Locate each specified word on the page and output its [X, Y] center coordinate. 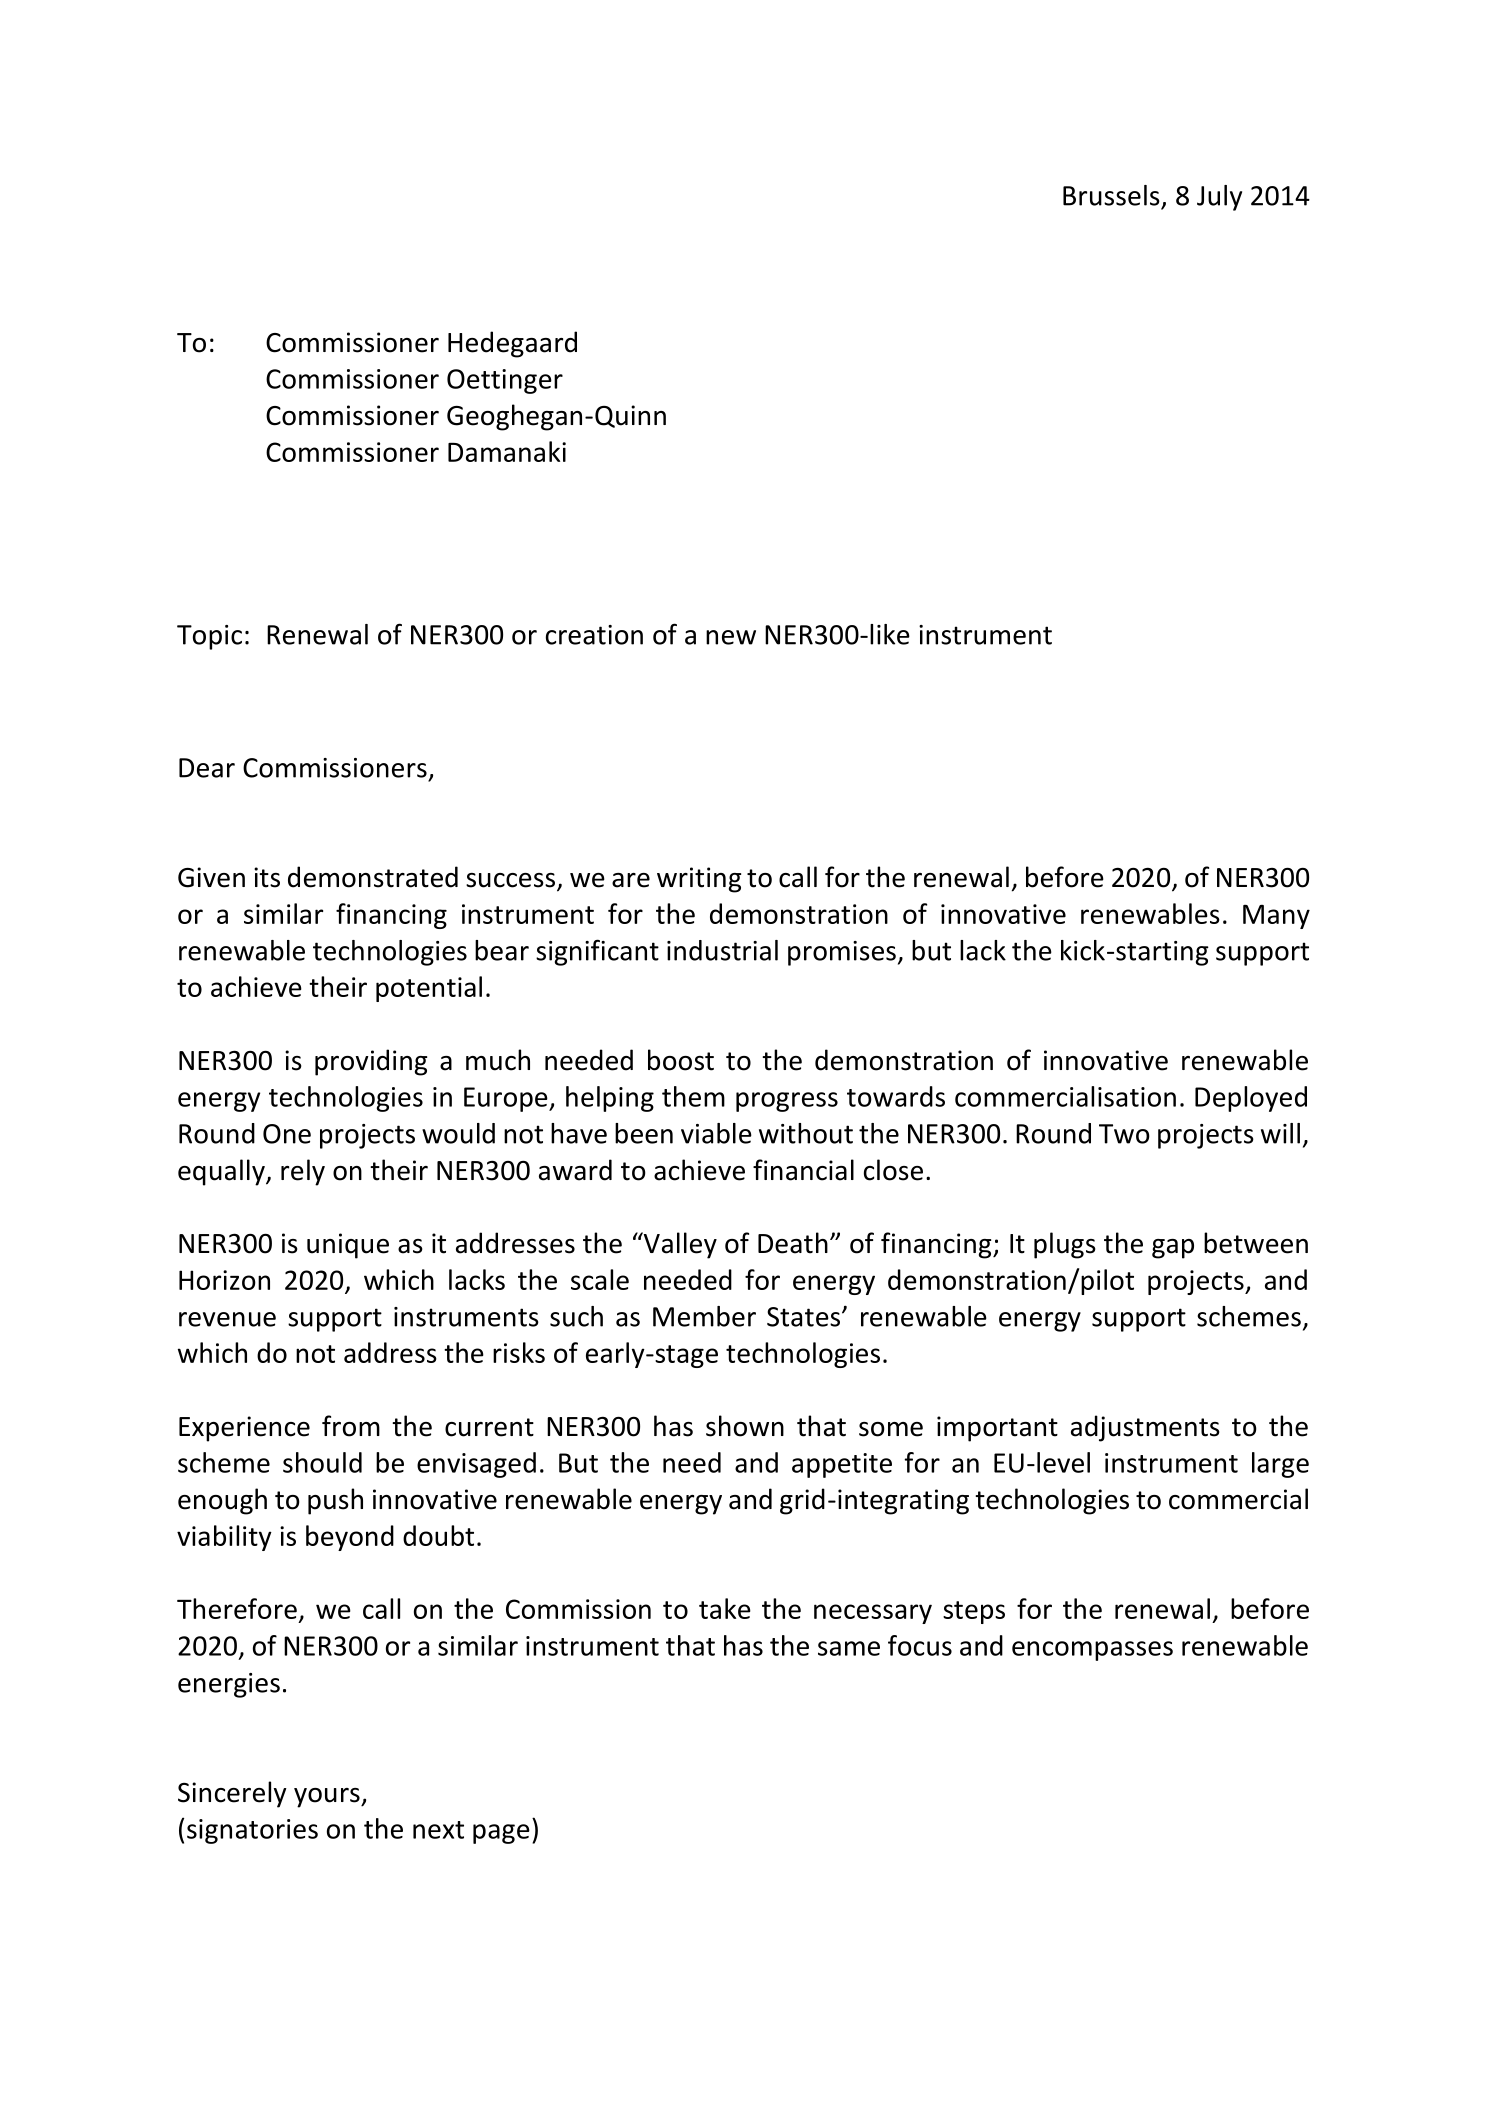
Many [1276, 917]
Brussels [1111, 195]
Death [793, 1243]
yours [328, 1798]
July [1219, 198]
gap [1173, 1249]
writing [699, 880]
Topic [209, 637]
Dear [207, 768]
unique [348, 1246]
